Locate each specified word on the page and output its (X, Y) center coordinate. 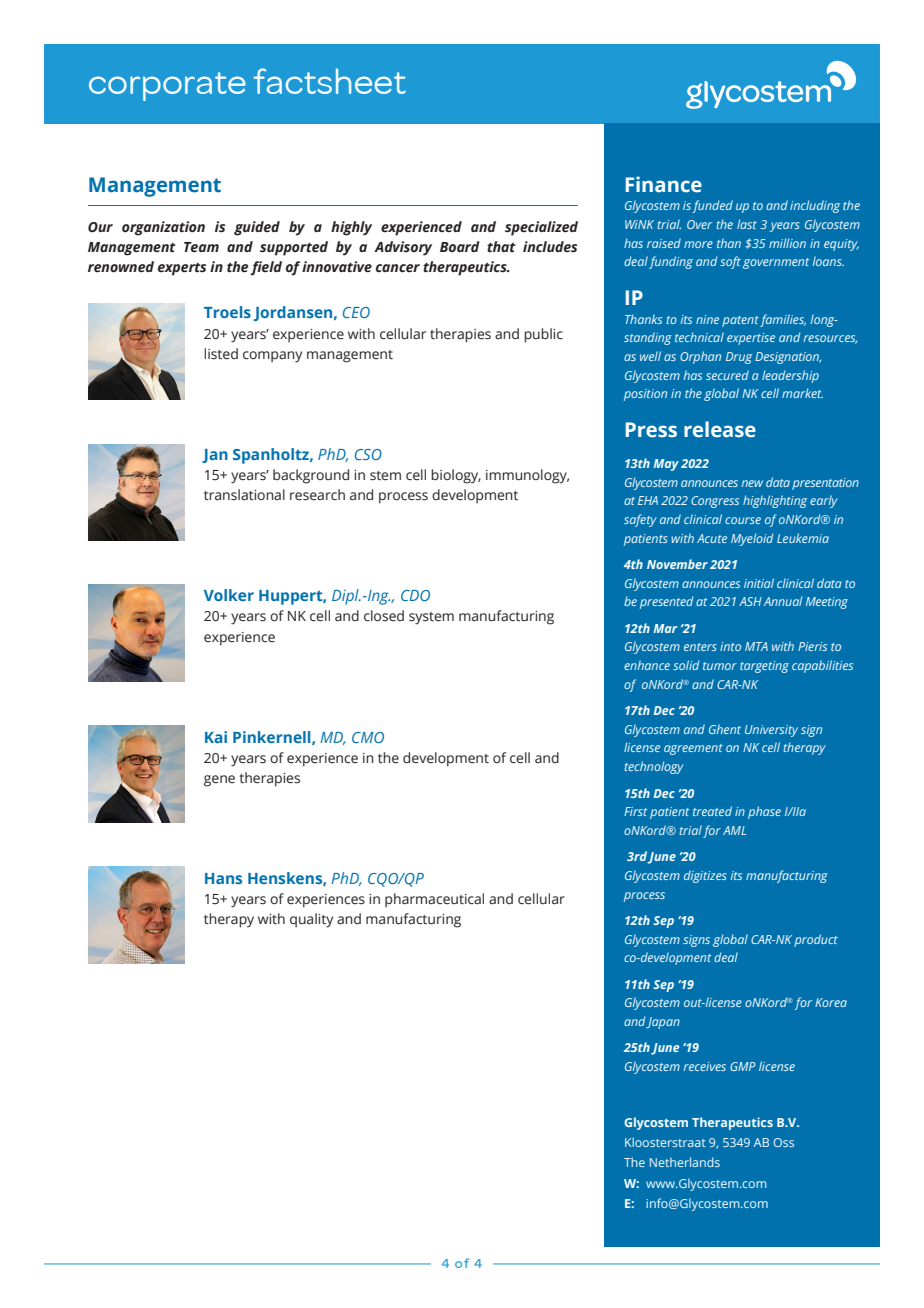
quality (311, 920)
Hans (223, 878)
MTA (756, 646)
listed (221, 354)
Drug (739, 358)
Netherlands (685, 1162)
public (543, 335)
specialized (541, 228)
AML (734, 830)
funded (712, 206)
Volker (229, 595)
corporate (167, 86)
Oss (784, 1142)
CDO (415, 595)
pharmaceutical (434, 900)
